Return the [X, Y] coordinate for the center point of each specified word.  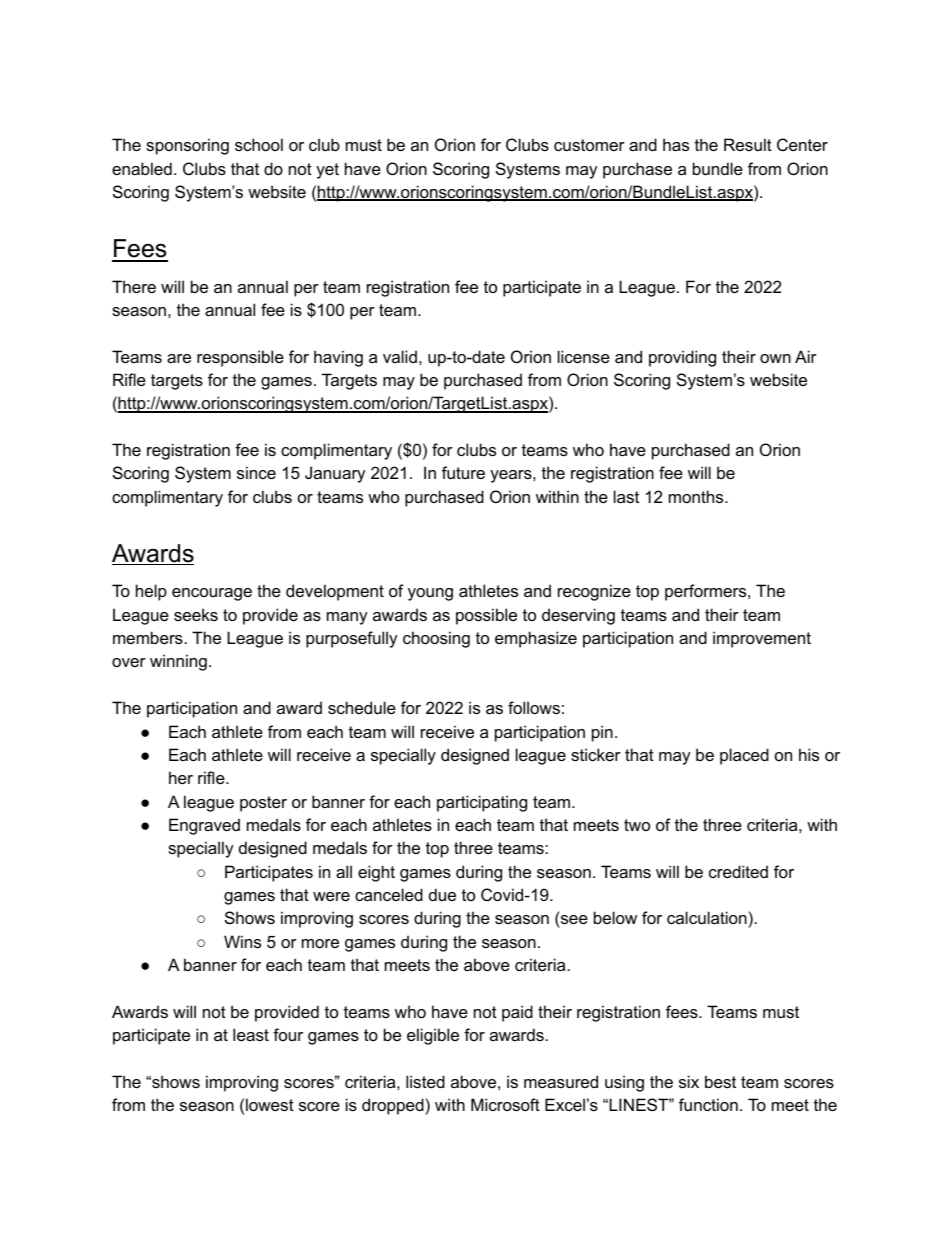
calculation [707, 917]
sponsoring [187, 146]
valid [400, 356]
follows [534, 707]
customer [589, 145]
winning [178, 662]
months [697, 496]
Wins [242, 941]
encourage [212, 594]
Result [748, 144]
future [463, 472]
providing [682, 358]
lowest [270, 1104]
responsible [240, 358]
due [442, 894]
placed [744, 756]
